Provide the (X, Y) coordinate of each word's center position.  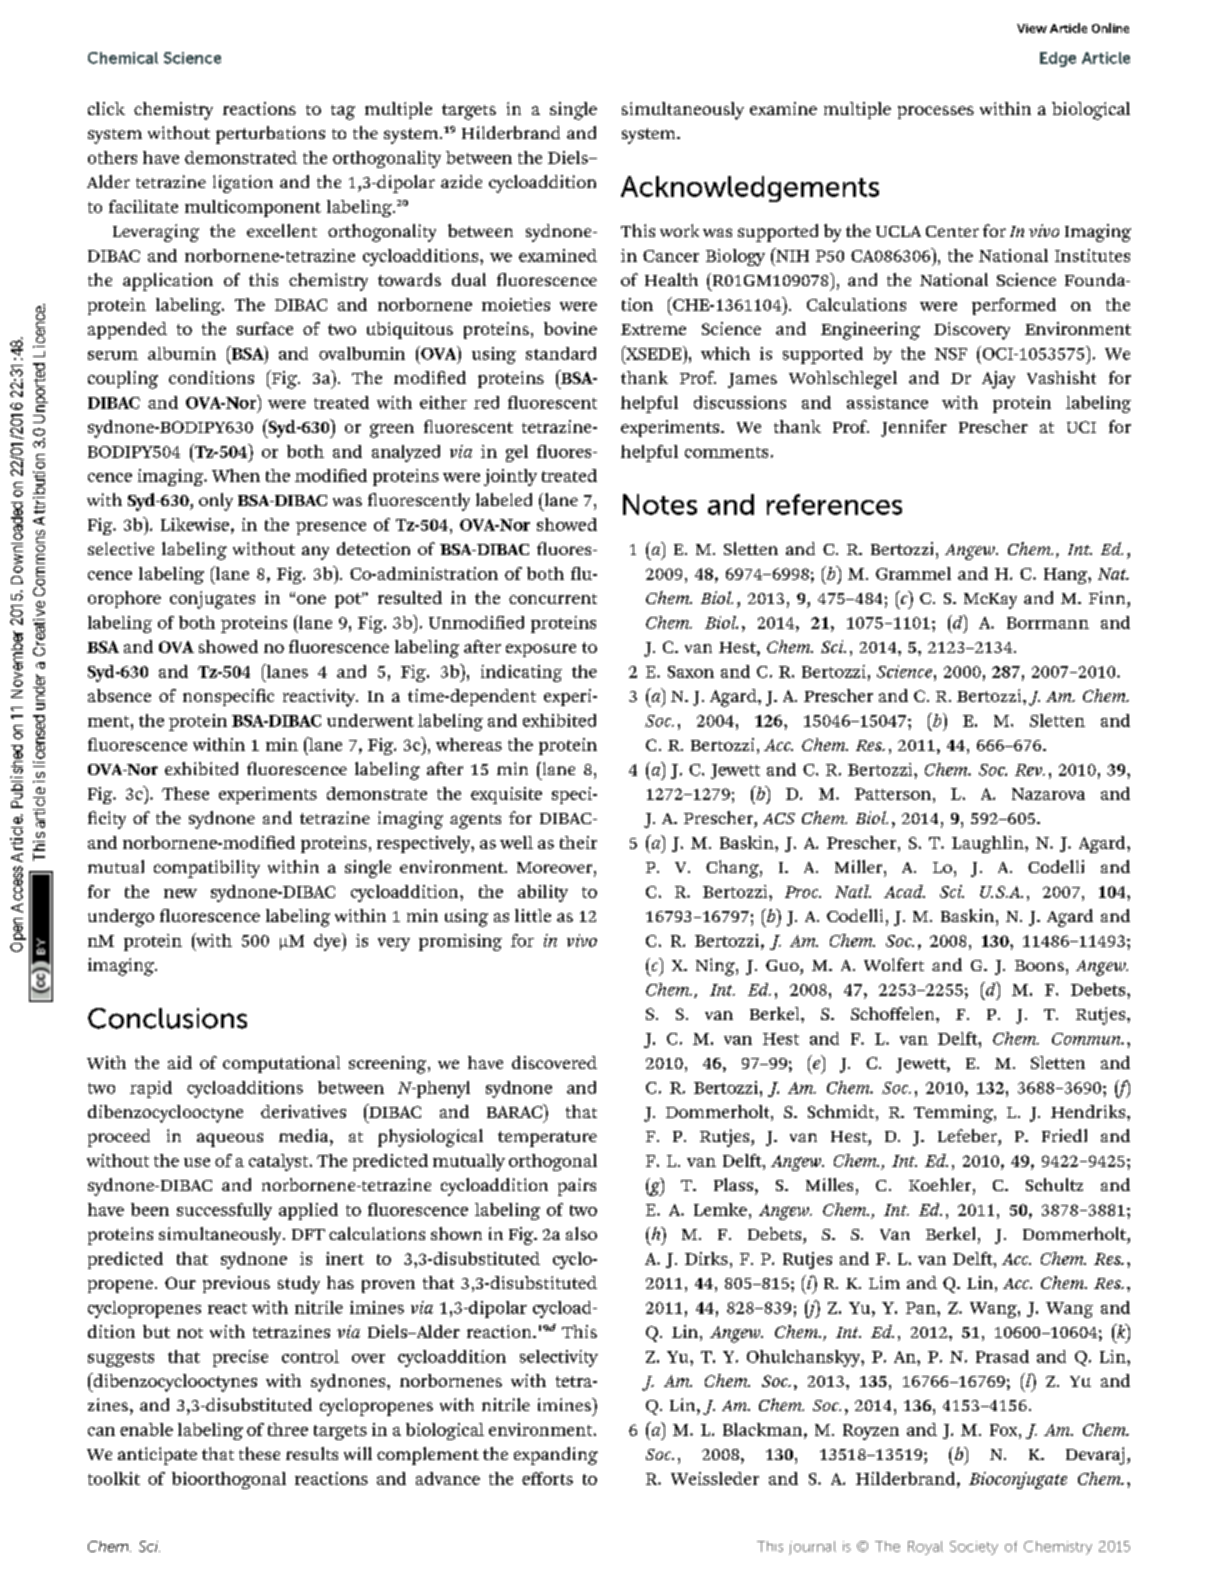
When (236, 475)
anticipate (157, 1456)
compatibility (207, 869)
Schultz (1054, 1184)
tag (343, 112)
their (578, 842)
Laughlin (989, 844)
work (679, 230)
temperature (547, 1139)
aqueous (230, 1140)
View (1032, 28)
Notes (660, 504)
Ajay (998, 380)
